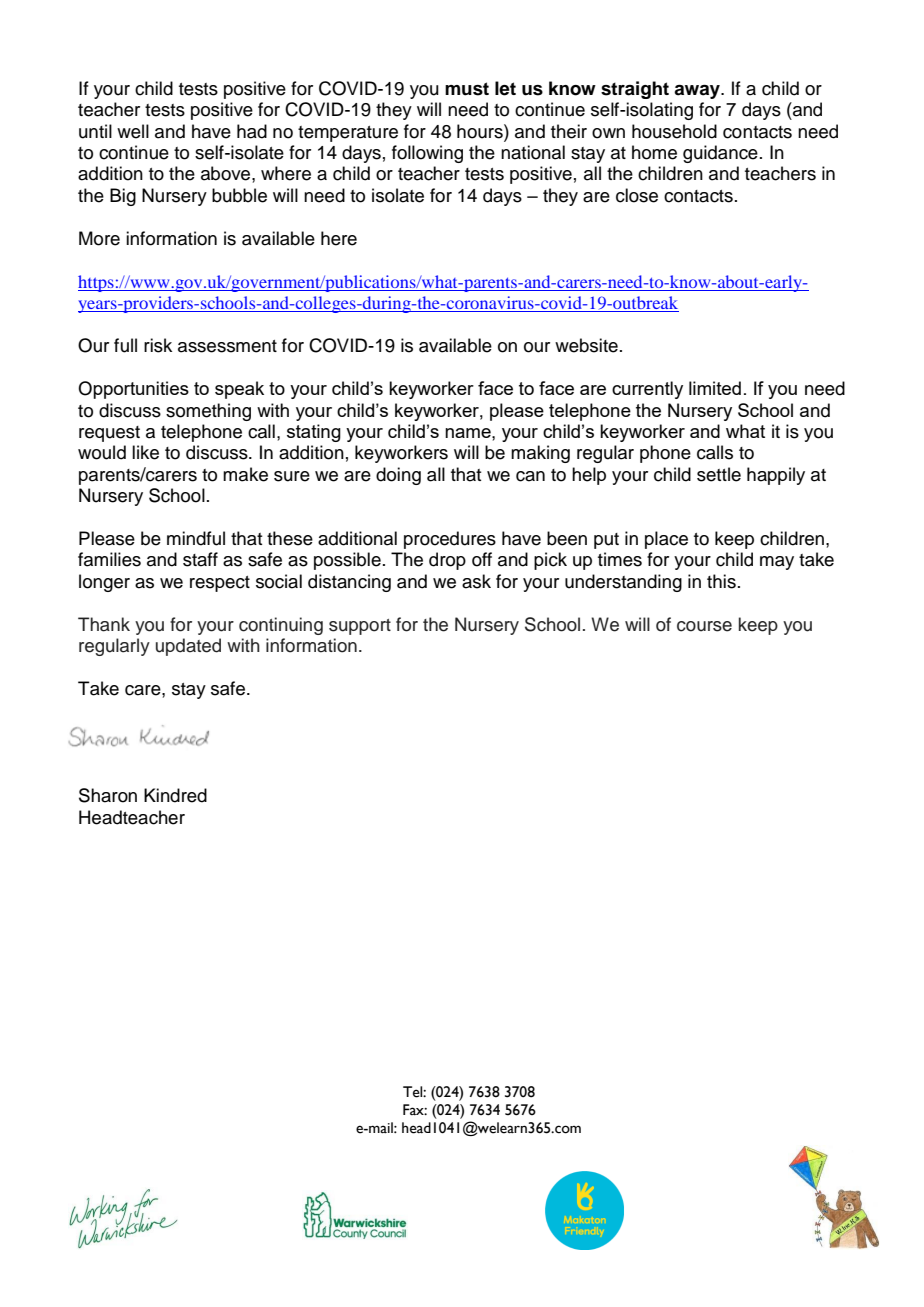 The width and height of the screenshot is (924, 1307). I want to click on this, so click(721, 581).
